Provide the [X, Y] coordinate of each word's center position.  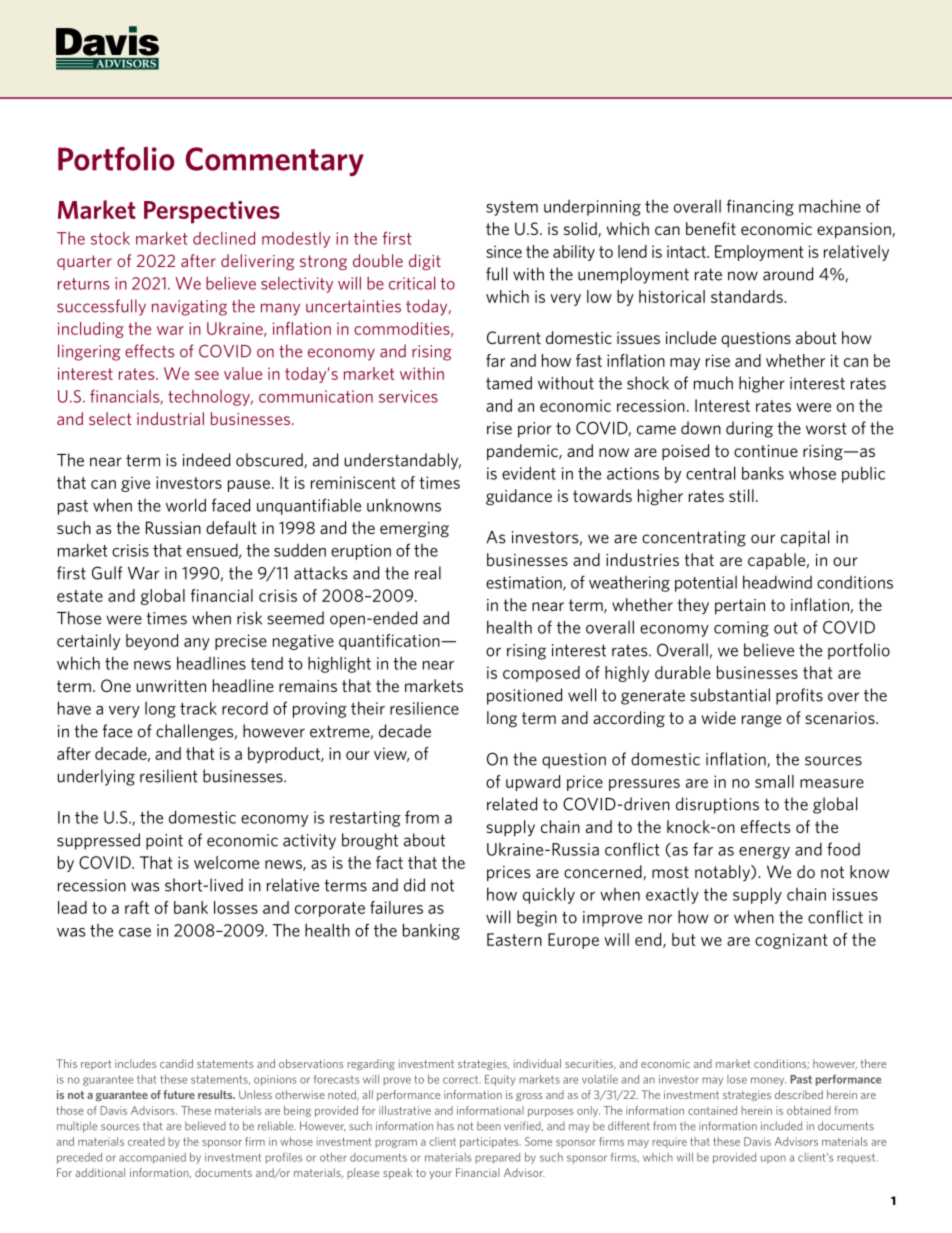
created [146, 1141]
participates [490, 1142]
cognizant [791, 941]
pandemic [523, 452]
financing [760, 207]
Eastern [514, 939]
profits [799, 696]
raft [137, 907]
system [512, 208]
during [749, 429]
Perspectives [212, 212]
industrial [170, 418]
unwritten [171, 686]
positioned [524, 696]
